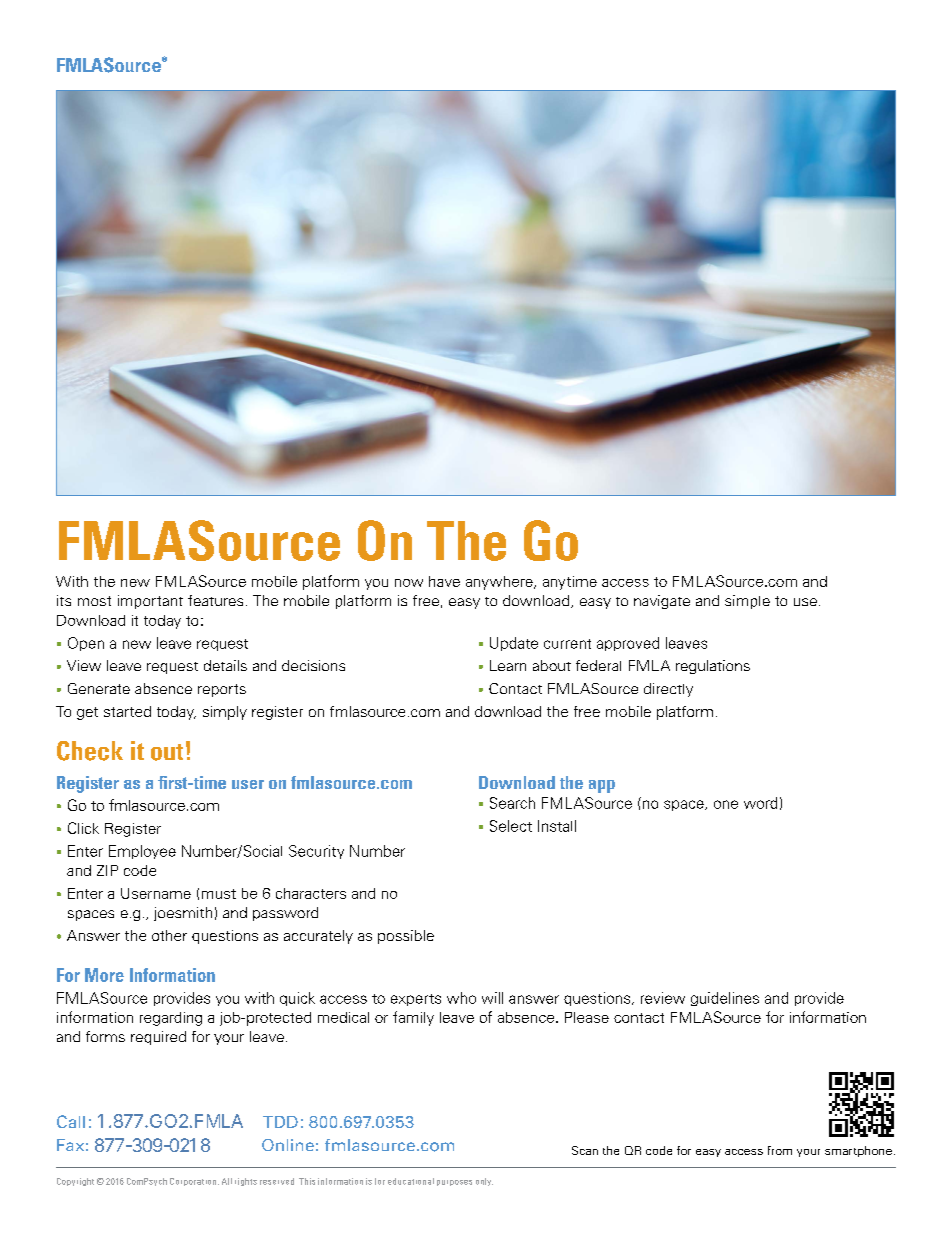  Describe the element at coordinates (725, 999) in the document. I see `guidelines` at that location.
